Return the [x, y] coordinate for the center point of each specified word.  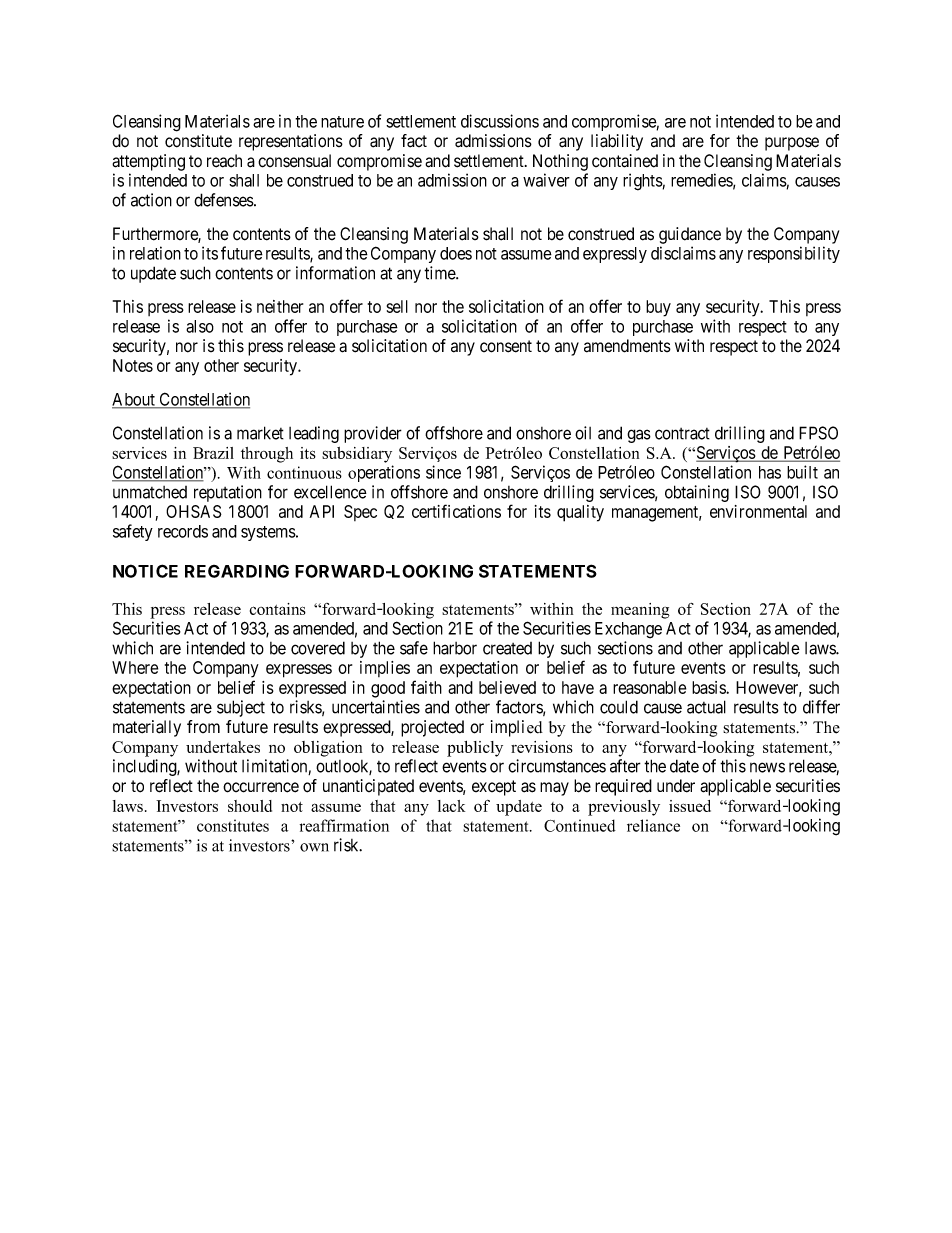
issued [690, 806]
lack [451, 806]
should [250, 806]
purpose [792, 144]
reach [224, 161]
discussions [500, 121]
